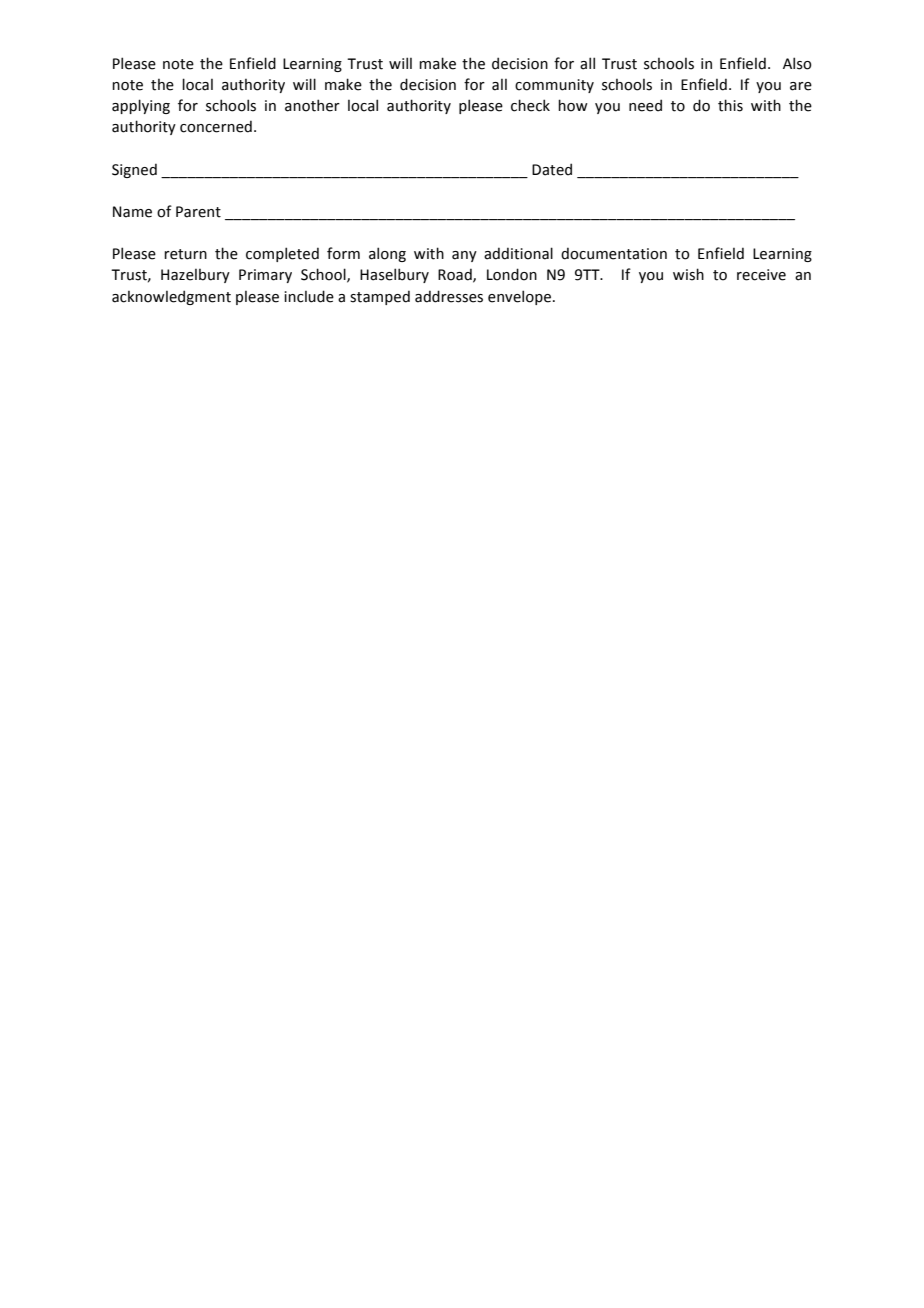  What do you see at coordinates (449, 296) in the screenshot?
I see `addresses` at bounding box center [449, 296].
